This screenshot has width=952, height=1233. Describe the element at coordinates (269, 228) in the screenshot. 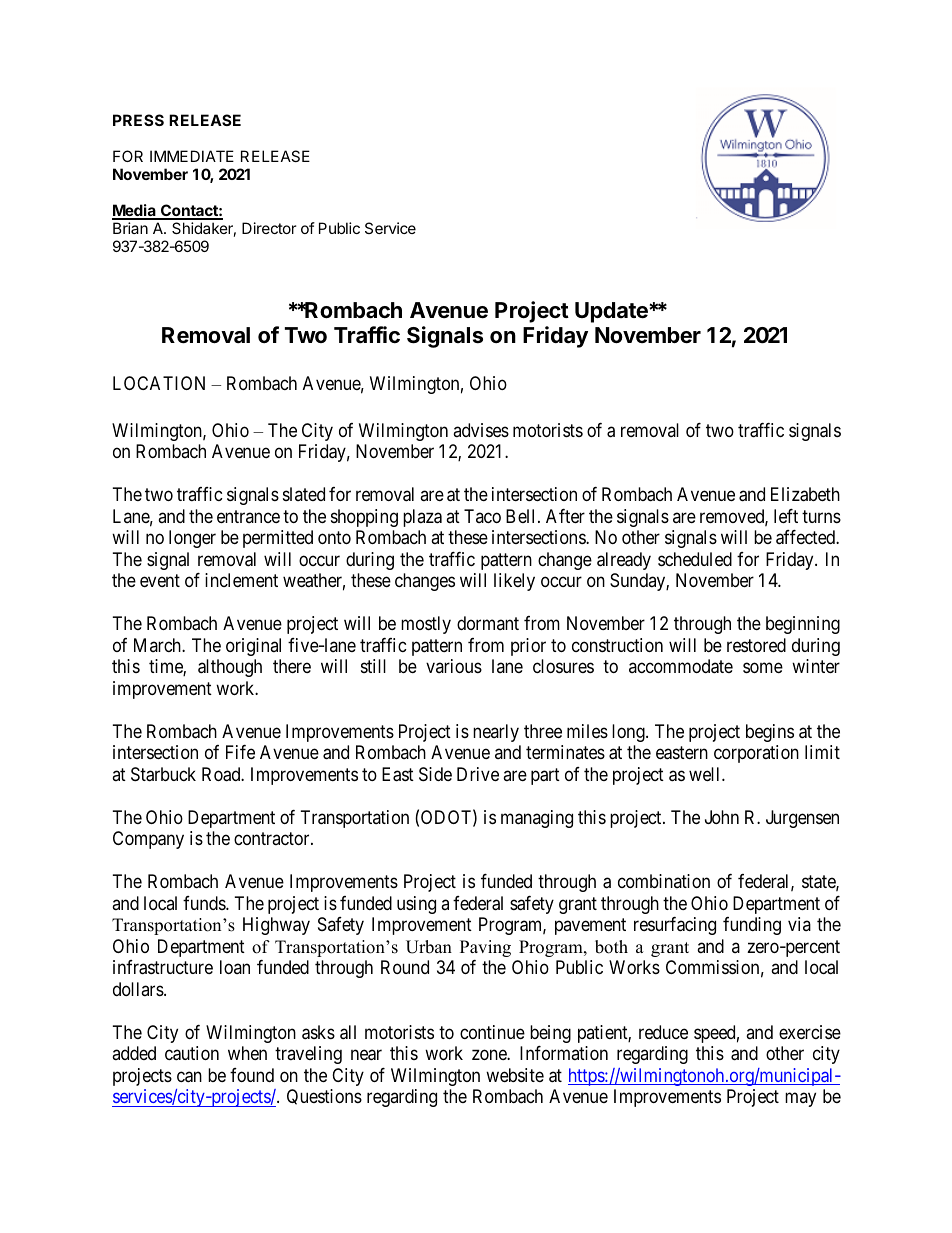

I see `Director` at that location.
